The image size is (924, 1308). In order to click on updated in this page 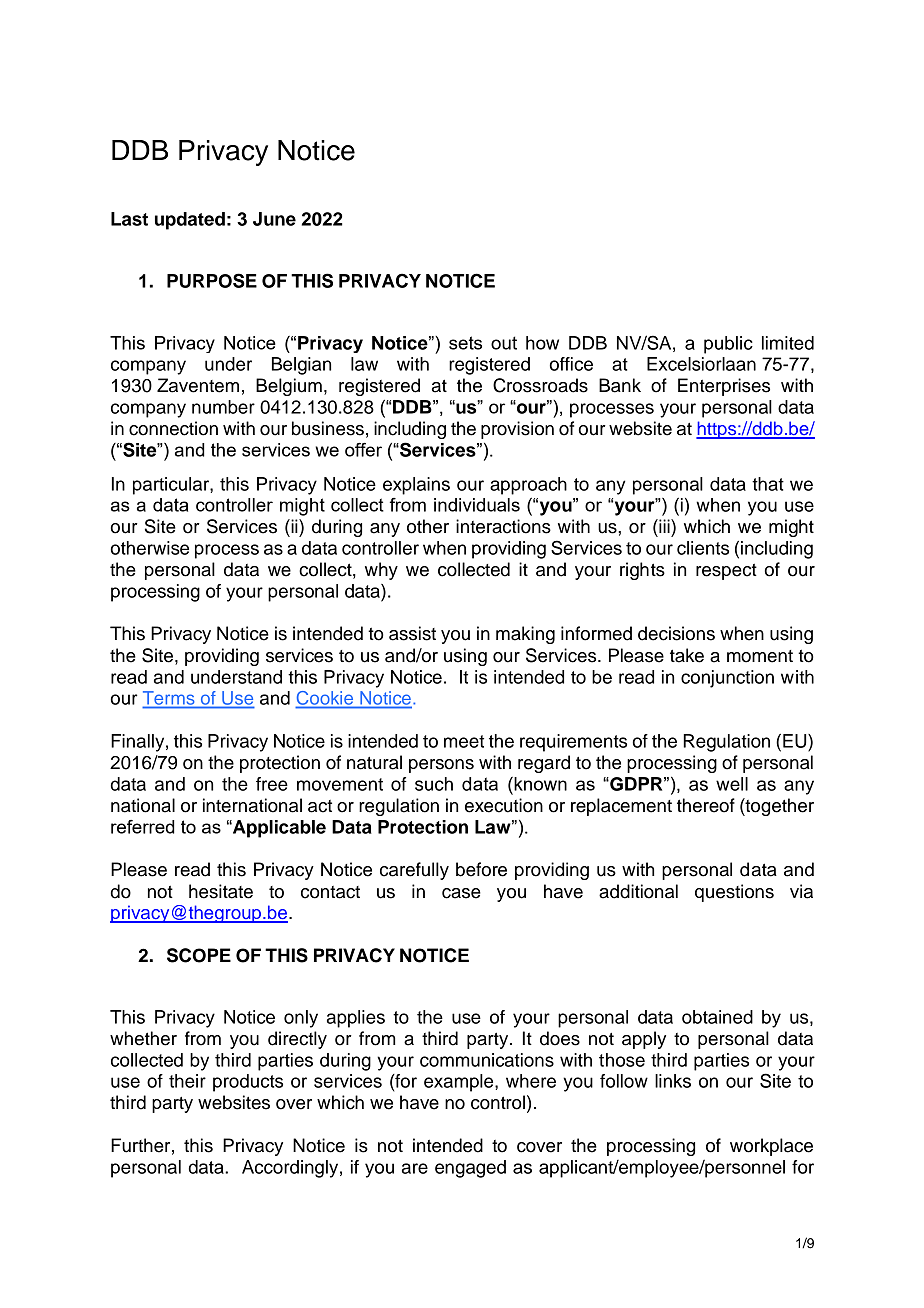, I will do `click(190, 221)`.
